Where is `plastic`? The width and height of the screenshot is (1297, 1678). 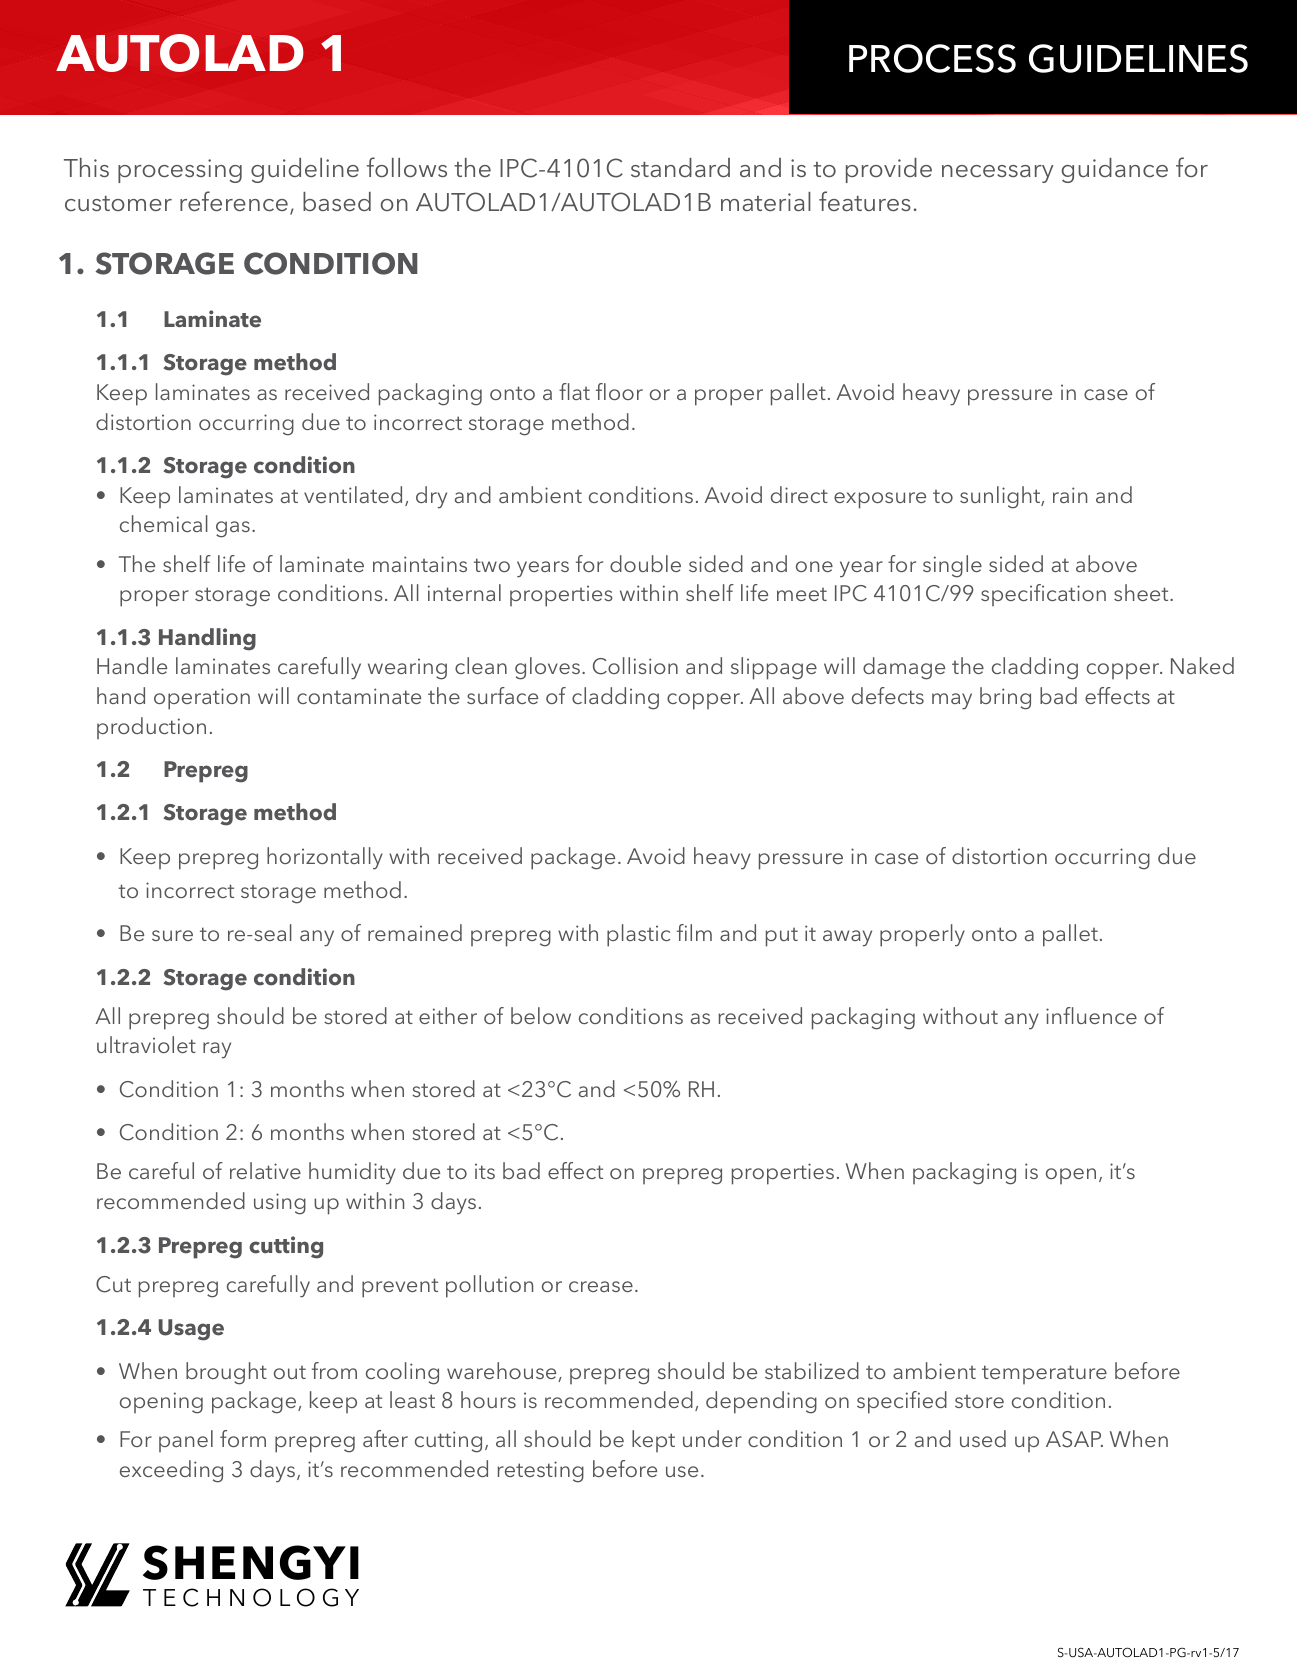
plastic is located at coordinates (638, 935).
